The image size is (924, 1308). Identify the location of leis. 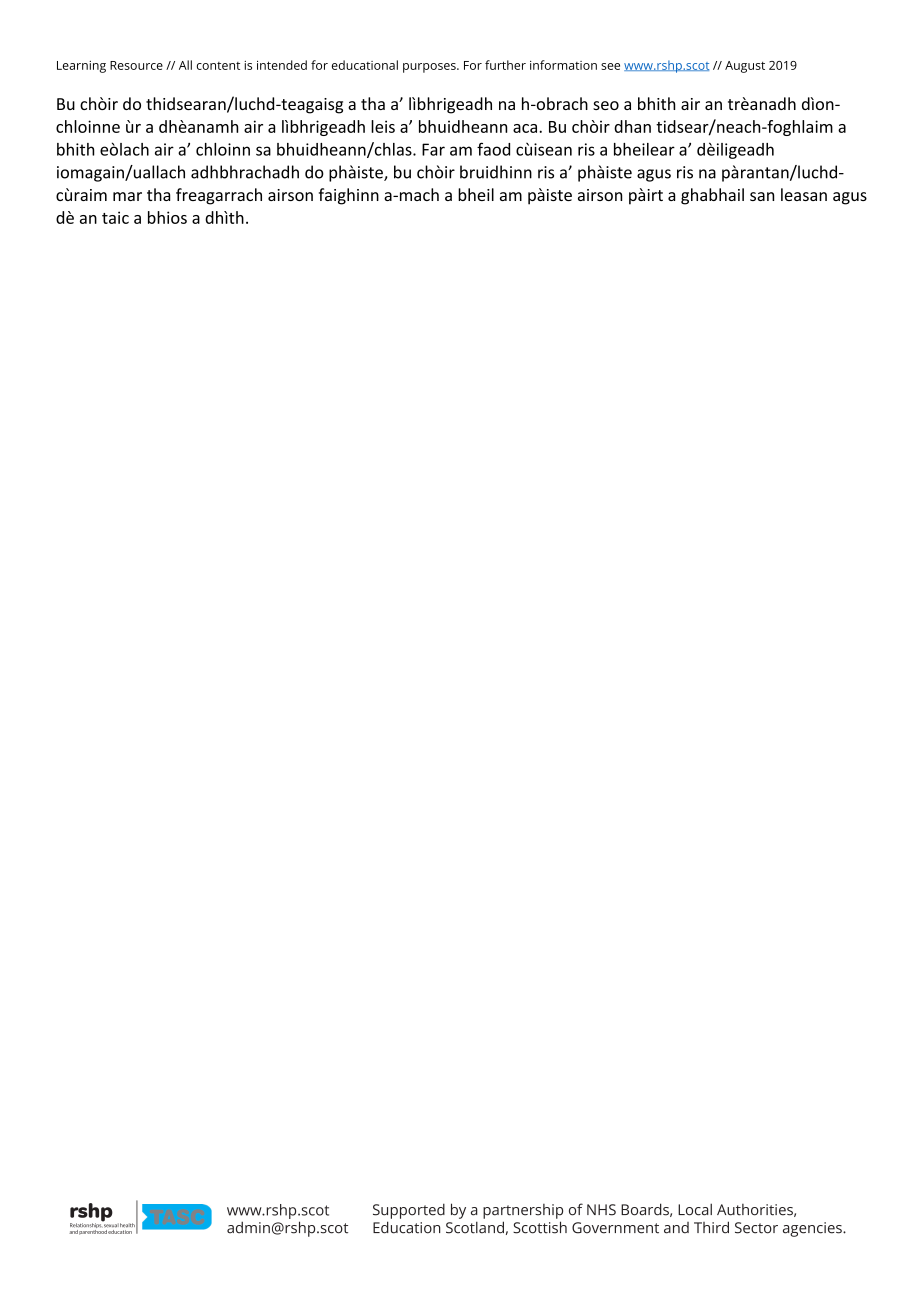
(383, 126).
